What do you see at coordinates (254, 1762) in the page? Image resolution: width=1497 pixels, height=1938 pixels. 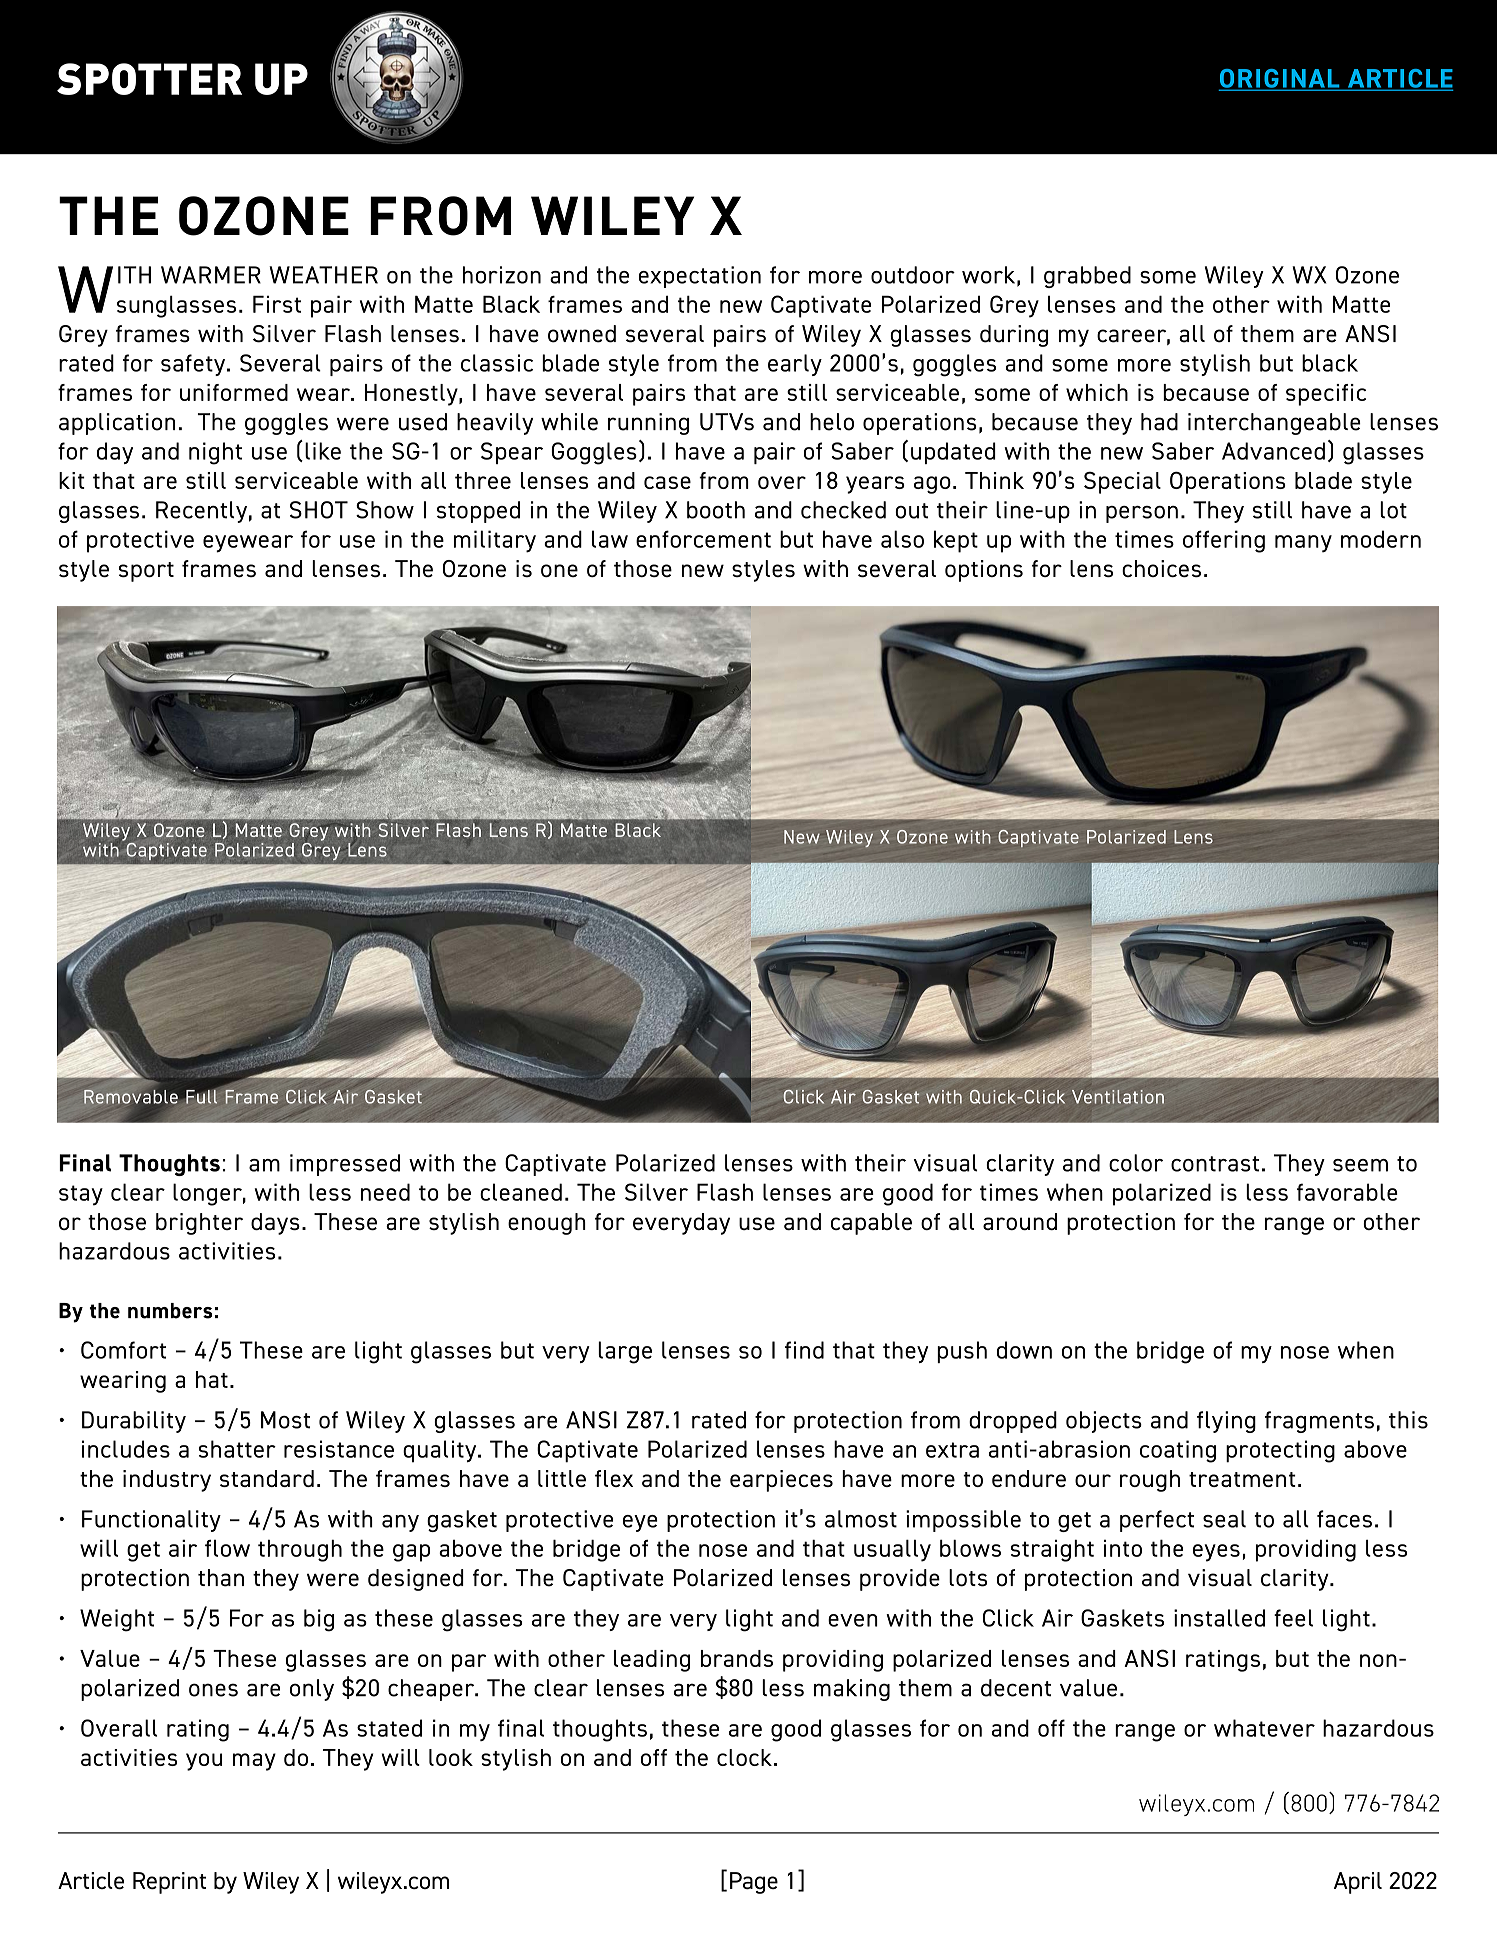 I see `may` at bounding box center [254, 1762].
